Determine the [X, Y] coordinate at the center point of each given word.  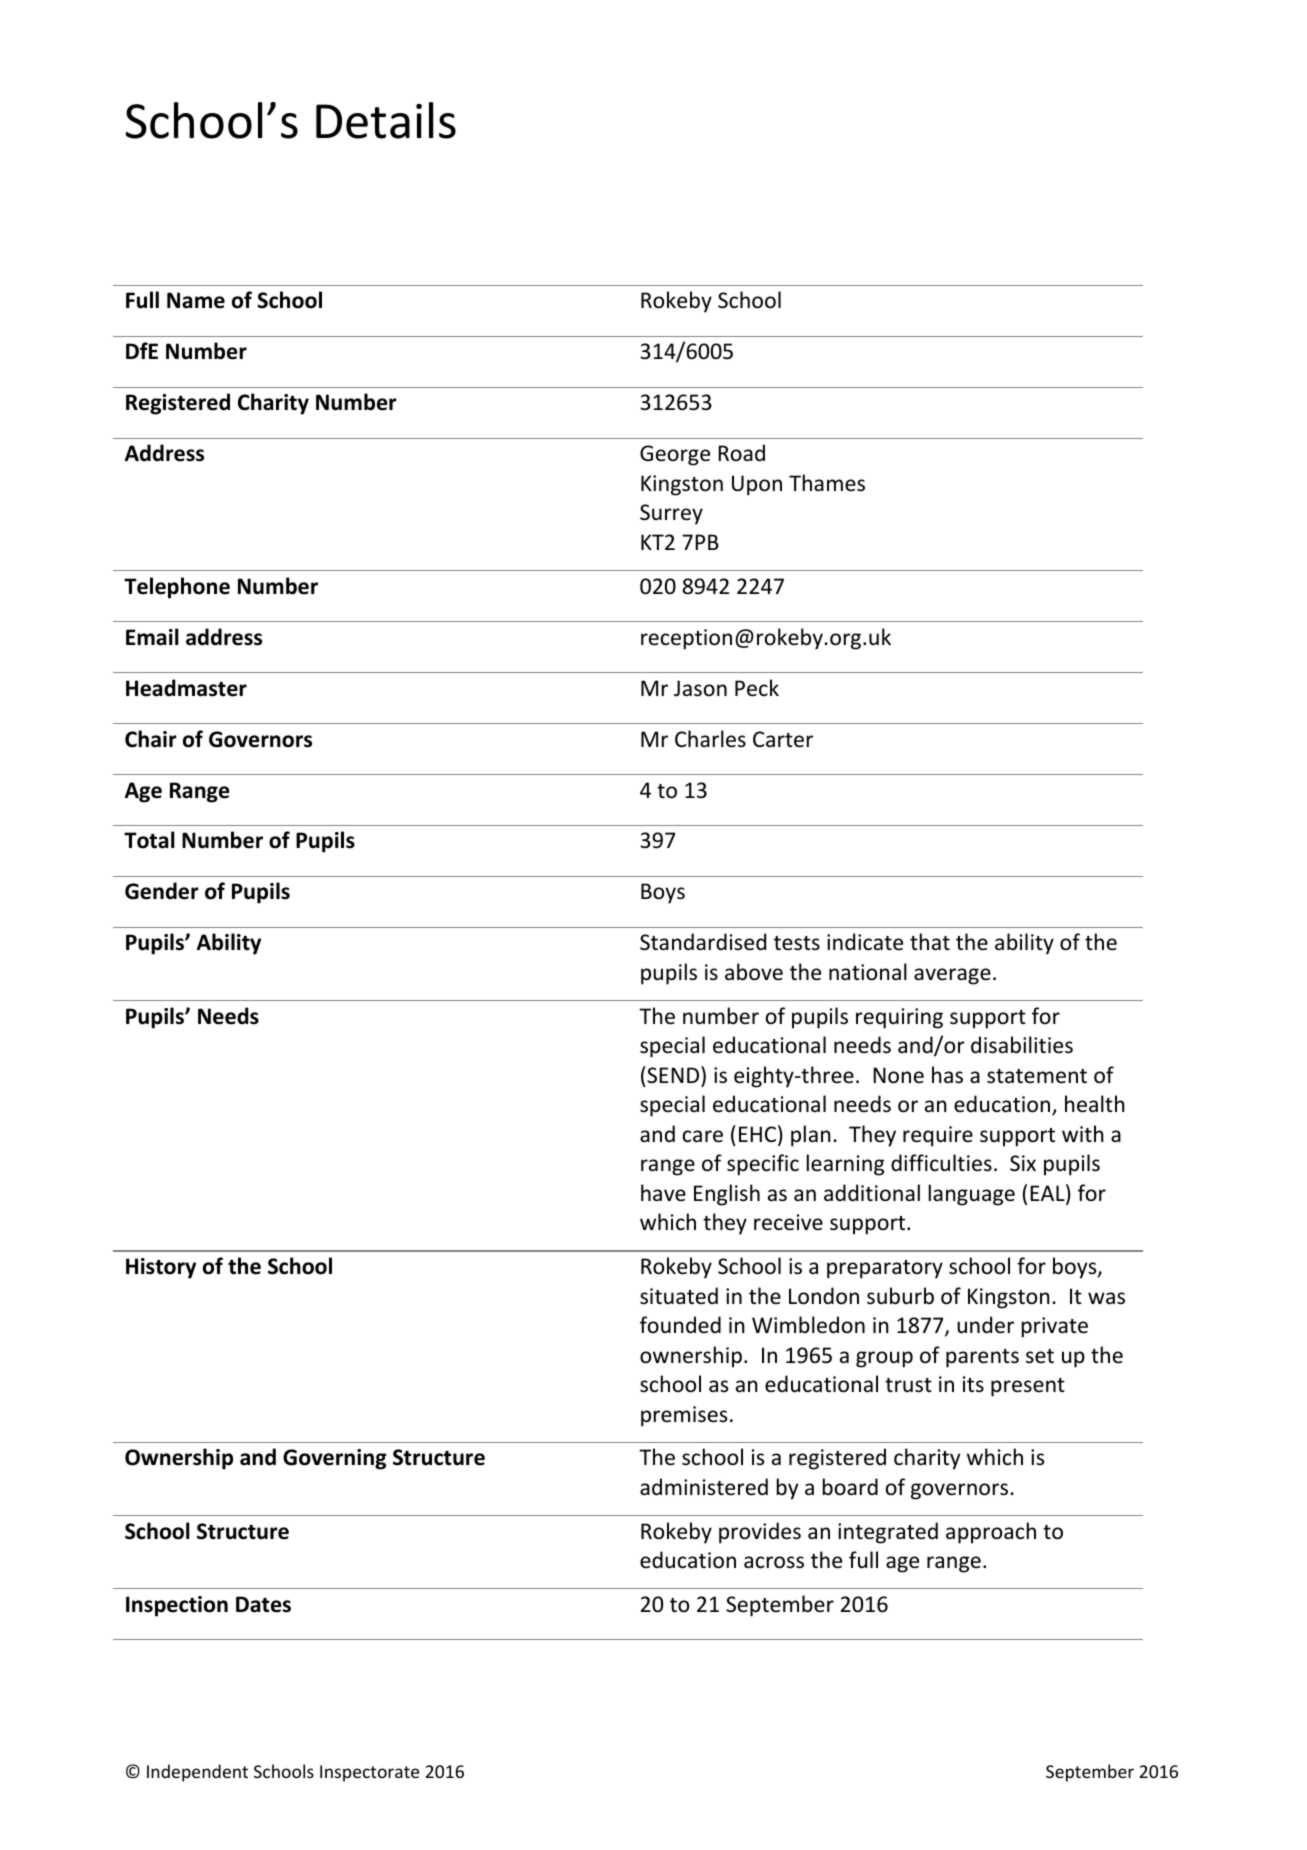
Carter [783, 739]
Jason [700, 688]
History [161, 1268]
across [774, 1562]
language [972, 1195]
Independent [197, 1773]
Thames [827, 483]
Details [386, 120]
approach [991, 1533]
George [675, 455]
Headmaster [186, 688]
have [663, 1192]
